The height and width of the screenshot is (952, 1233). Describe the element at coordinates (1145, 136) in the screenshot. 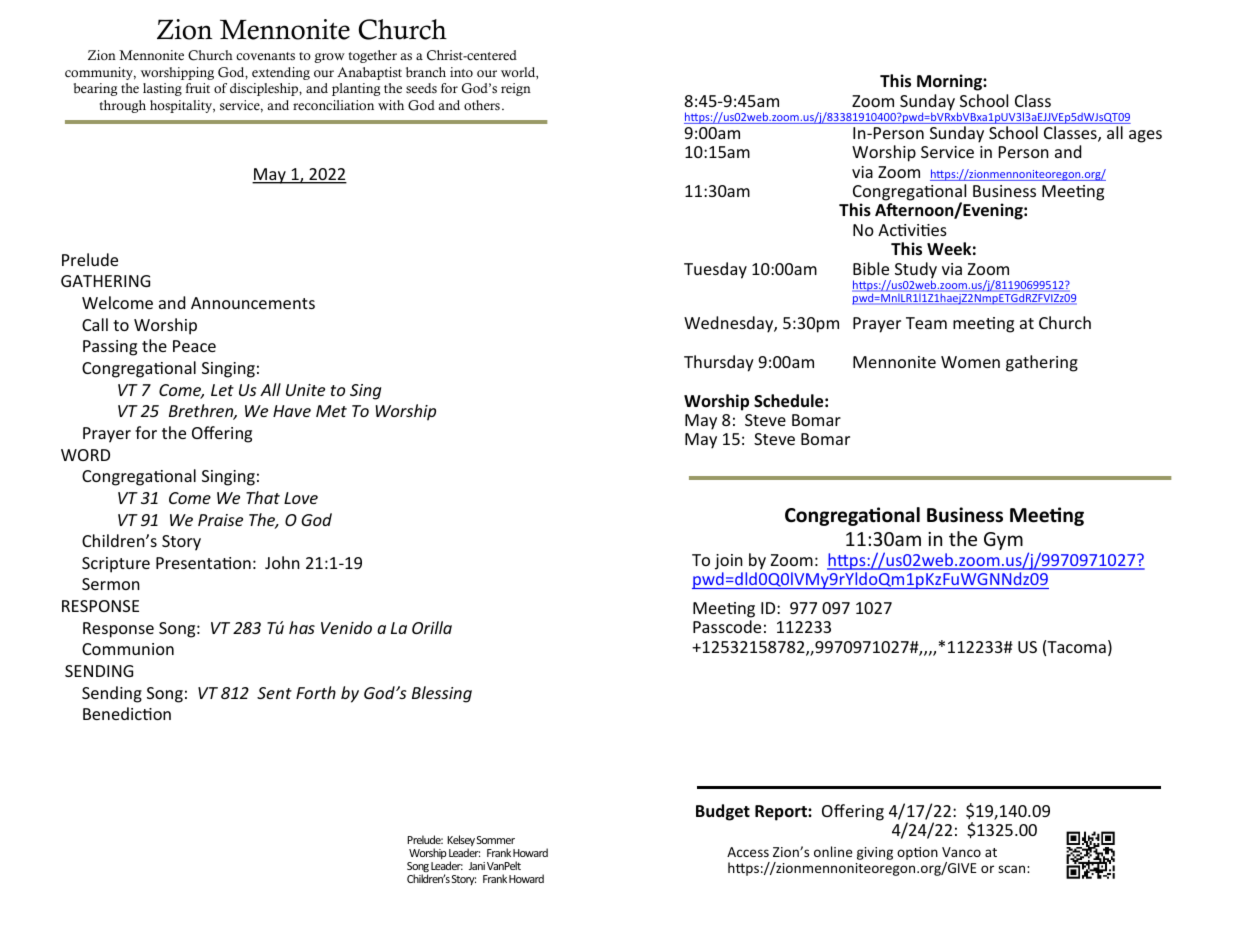

I see `ages` at that location.
